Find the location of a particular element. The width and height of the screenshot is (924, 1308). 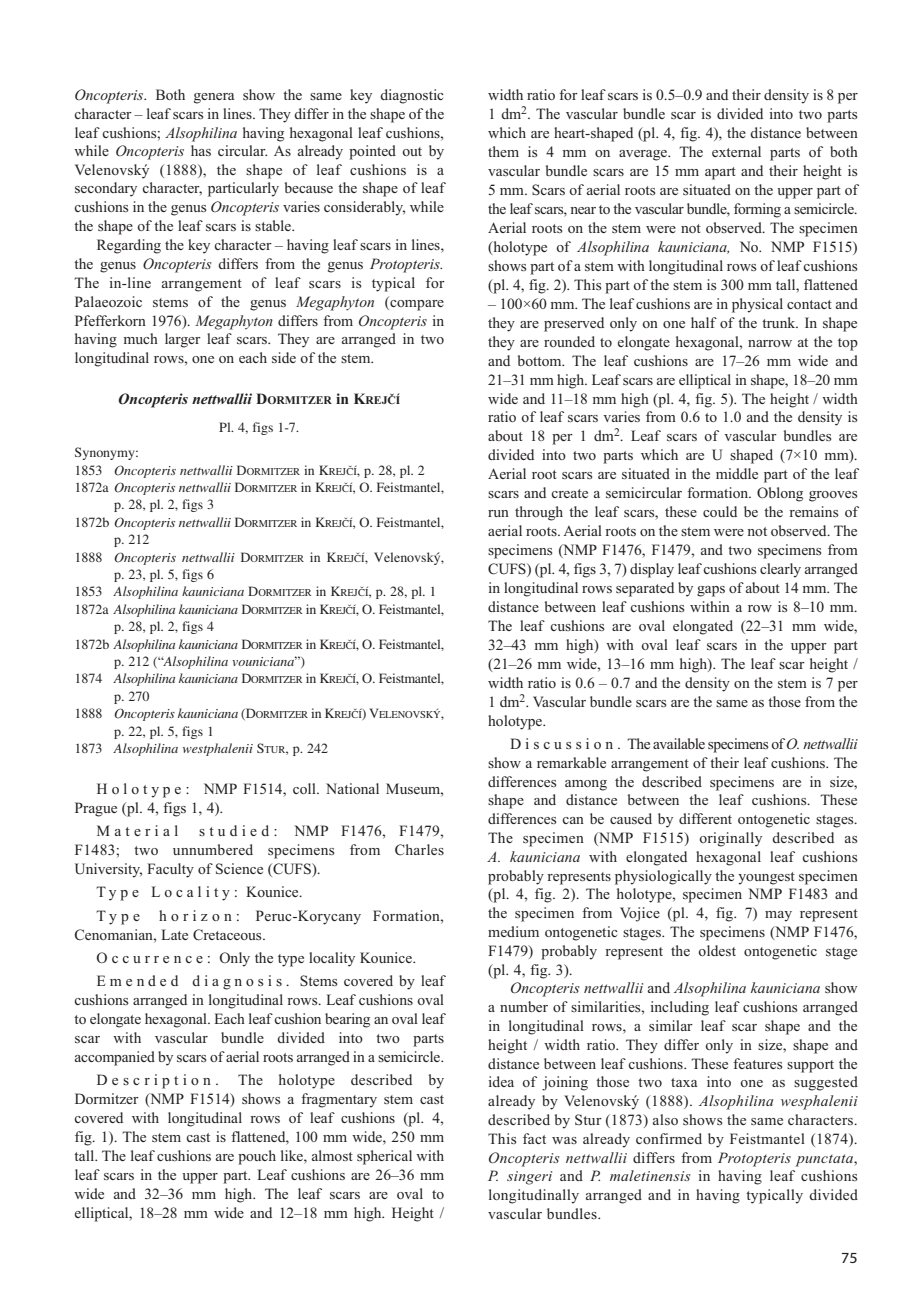

Faculty is located at coordinates (170, 870).
